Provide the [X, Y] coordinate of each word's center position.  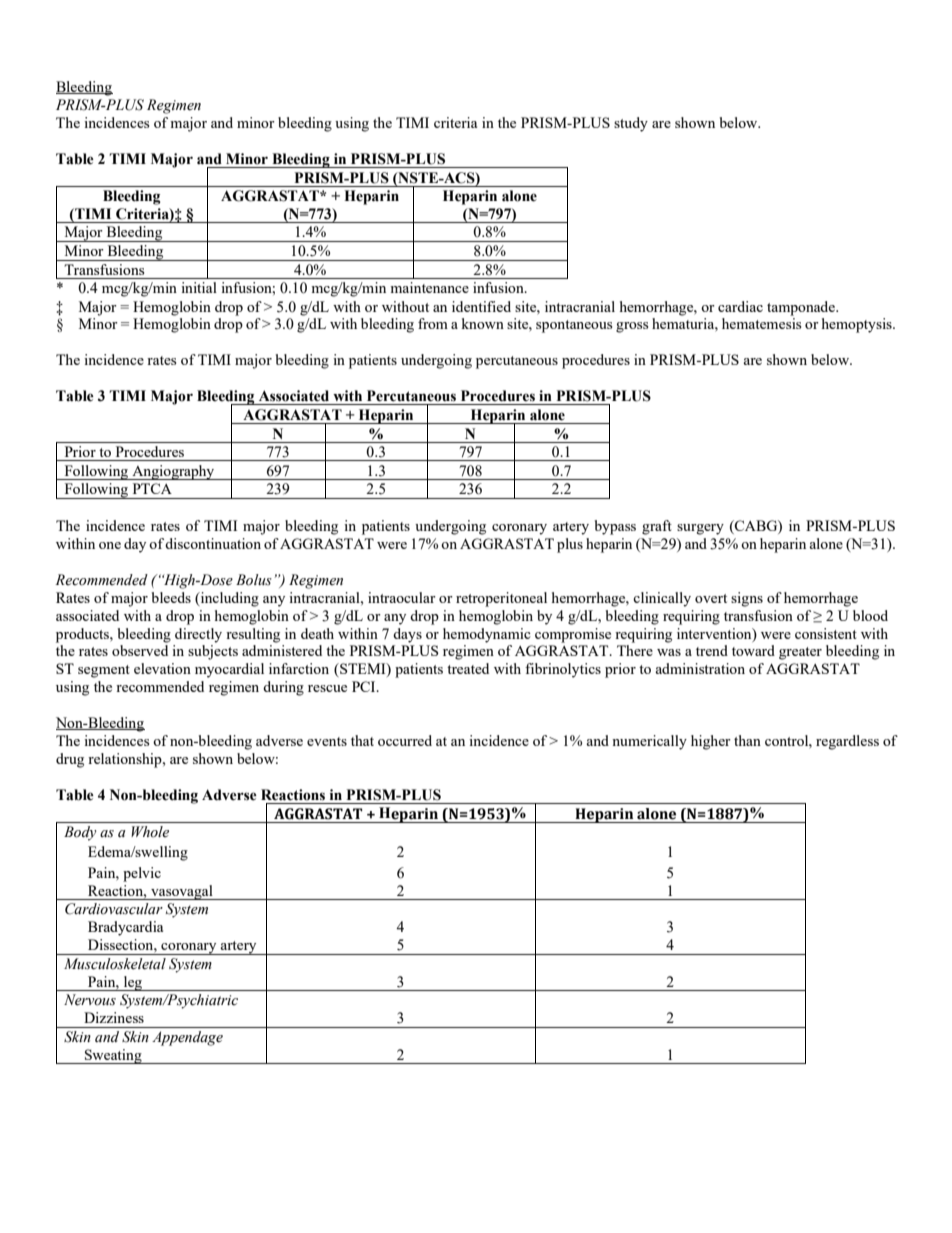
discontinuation [213, 543]
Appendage [187, 1038]
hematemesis [761, 323]
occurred [405, 740]
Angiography [173, 472]
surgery [700, 529]
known [482, 323]
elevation [162, 668]
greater [800, 653]
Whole [150, 832]
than [747, 740]
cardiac [740, 306]
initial [199, 287]
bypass [615, 527]
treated [468, 668]
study [631, 124]
